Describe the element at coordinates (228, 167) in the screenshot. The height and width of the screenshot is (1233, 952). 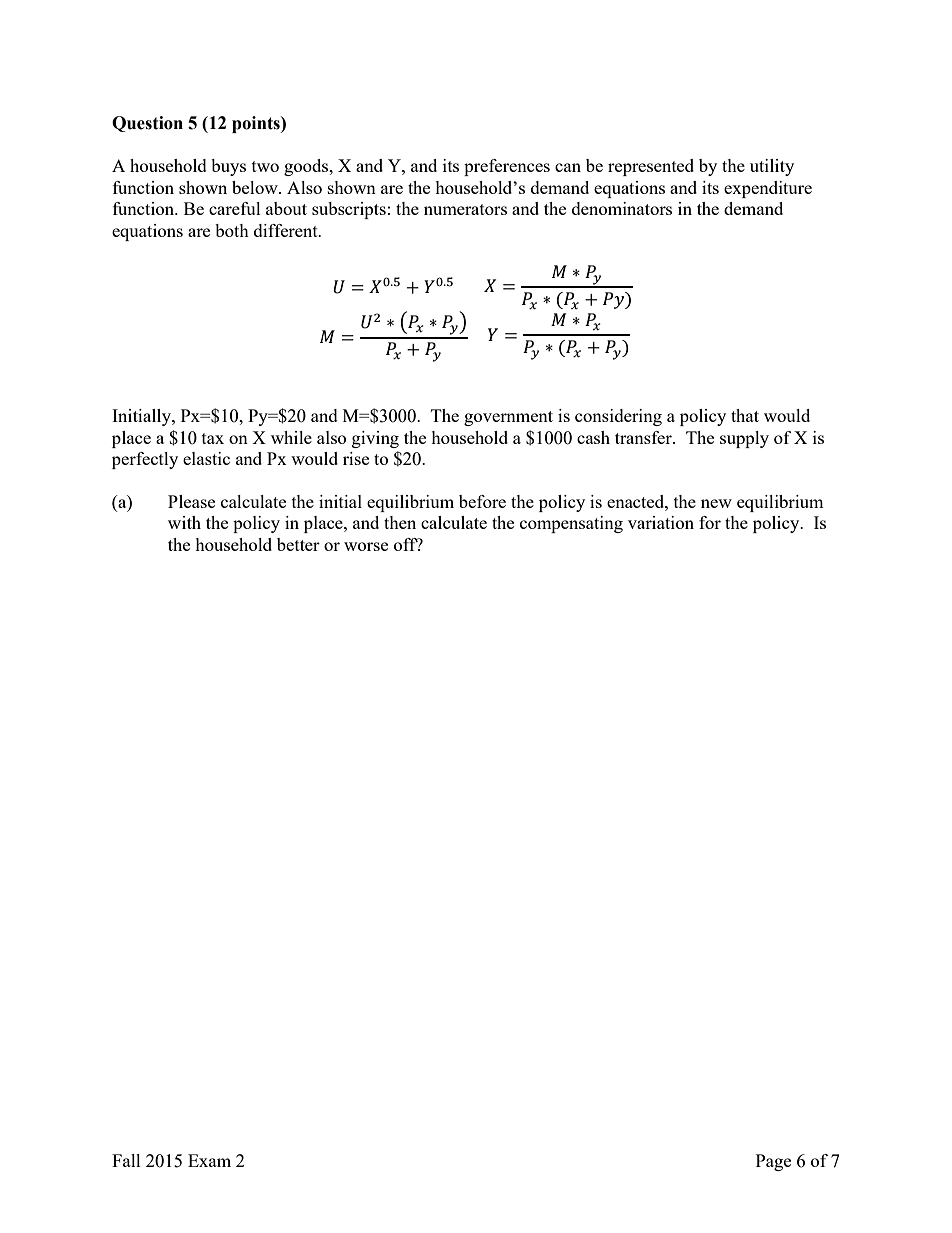
I see `buys` at that location.
